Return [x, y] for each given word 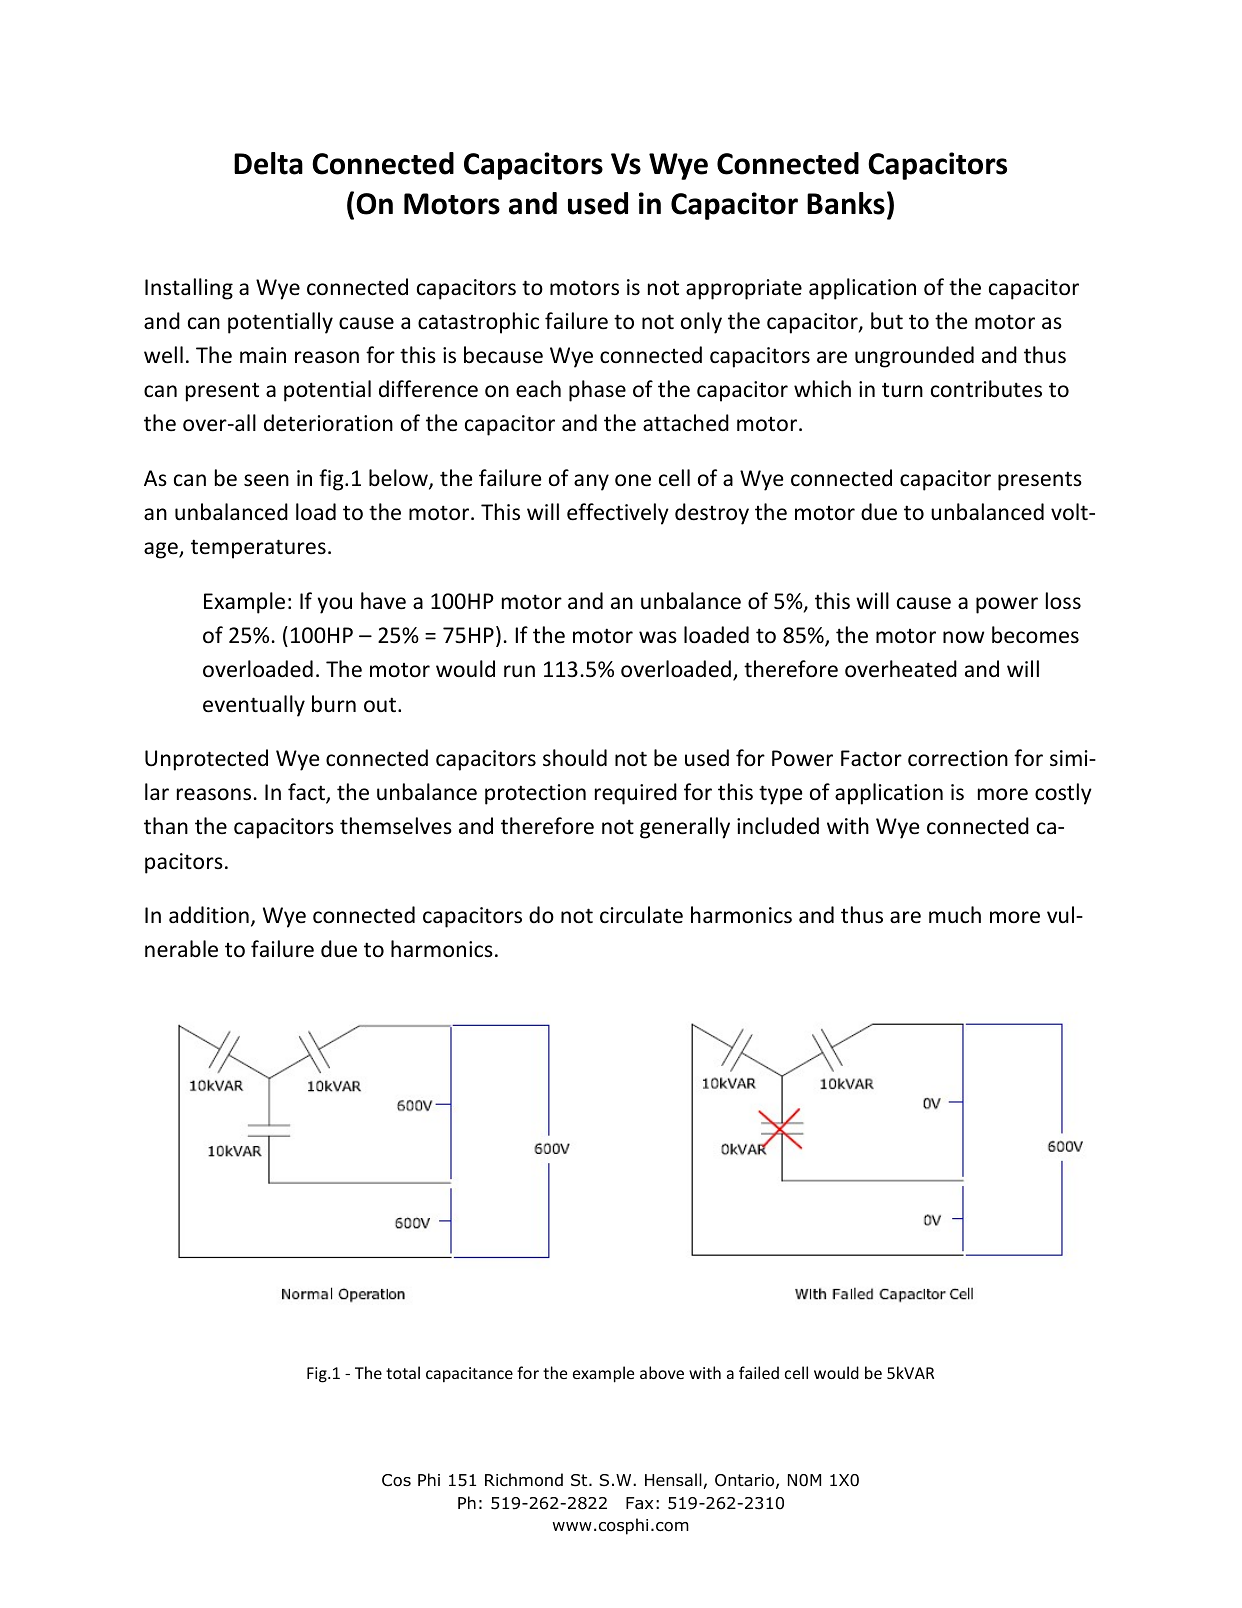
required [636, 794]
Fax [639, 1503]
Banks [846, 203]
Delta [268, 163]
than [166, 825]
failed [759, 1372]
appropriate [744, 289]
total [403, 1372]
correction [958, 758]
